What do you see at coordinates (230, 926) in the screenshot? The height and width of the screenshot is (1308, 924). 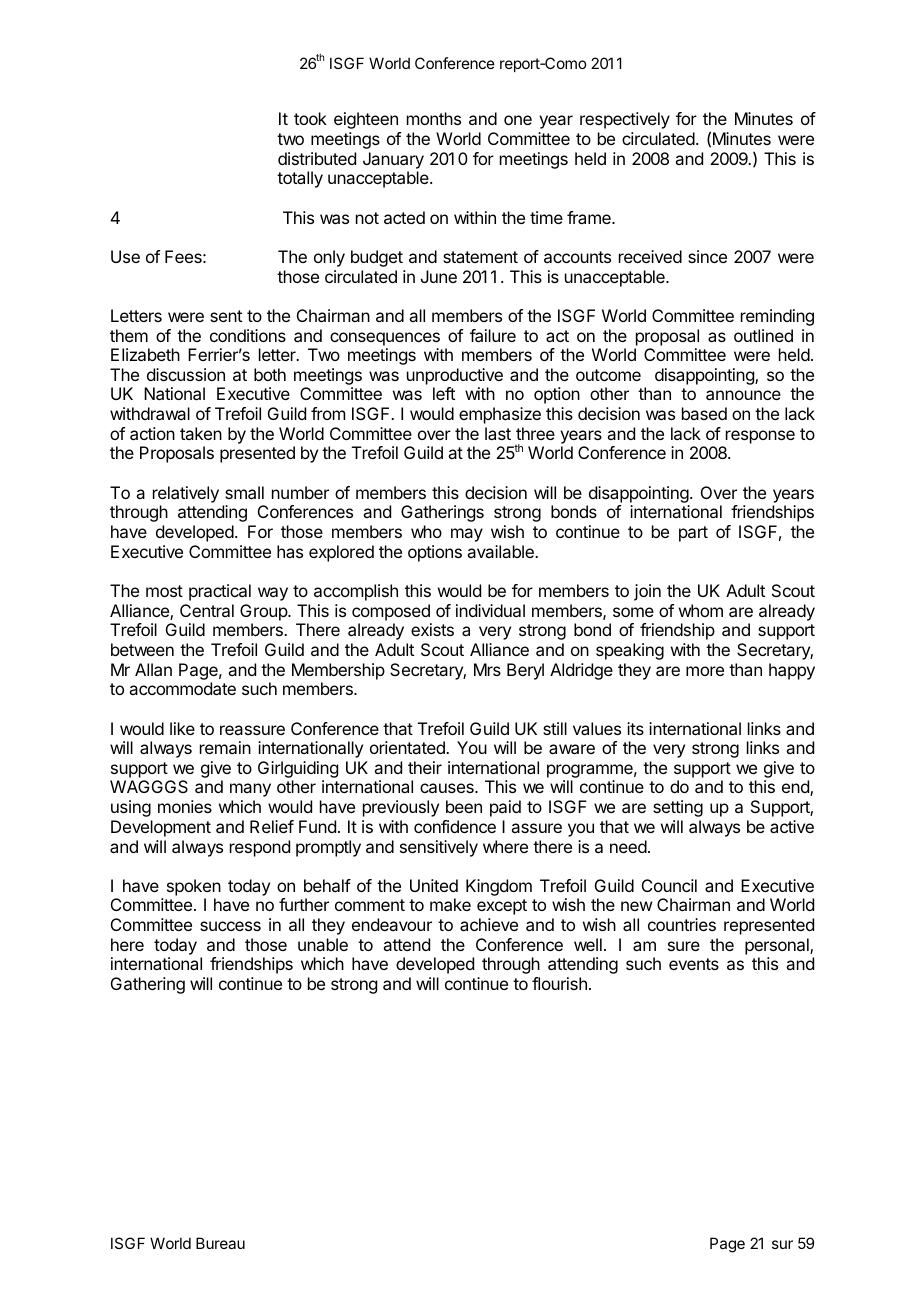 I see `success` at bounding box center [230, 926].
